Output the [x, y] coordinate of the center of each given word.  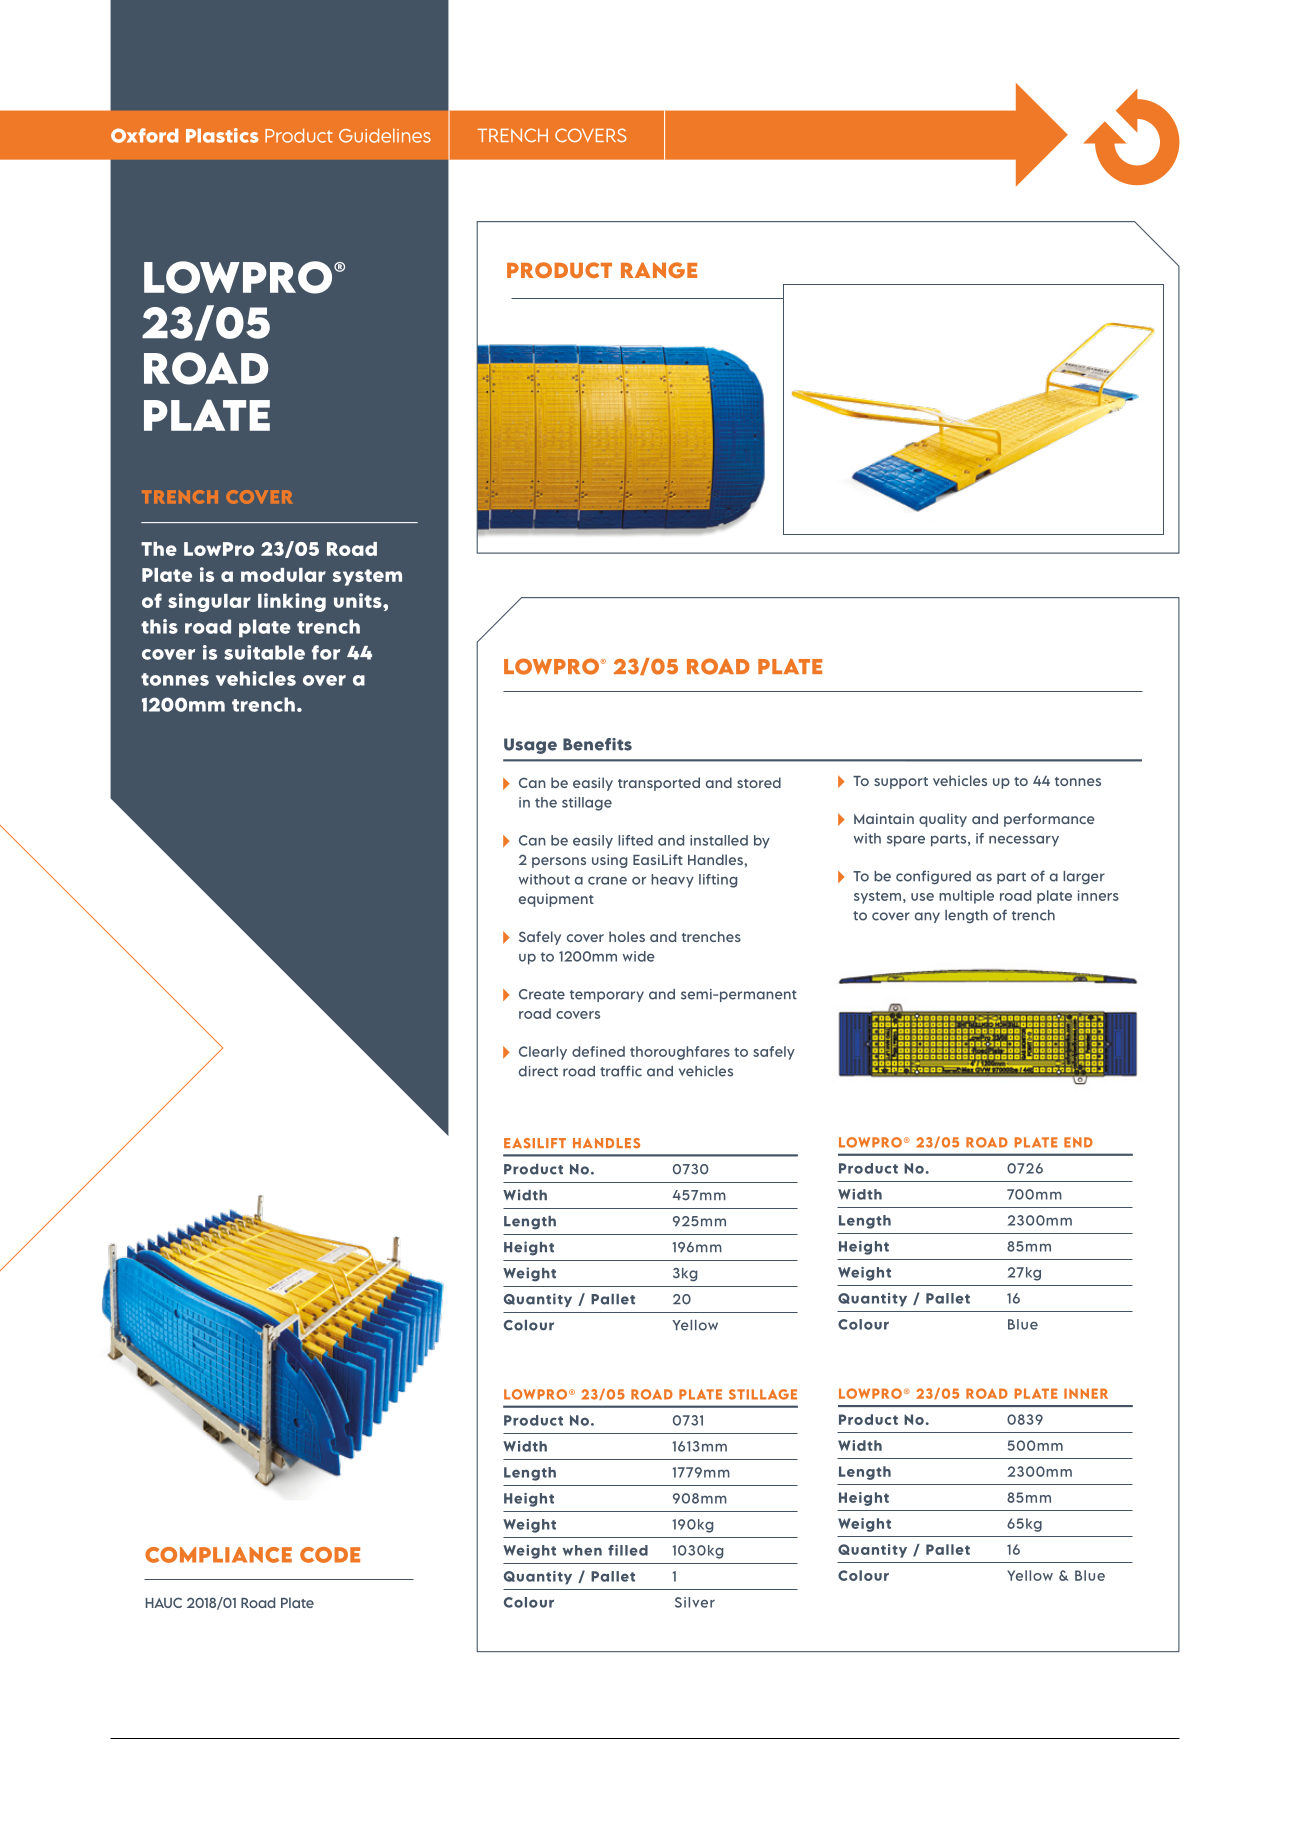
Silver [695, 1602]
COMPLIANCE [218, 1555]
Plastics [222, 135]
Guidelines [385, 135]
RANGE [659, 270]
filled [628, 1550]
